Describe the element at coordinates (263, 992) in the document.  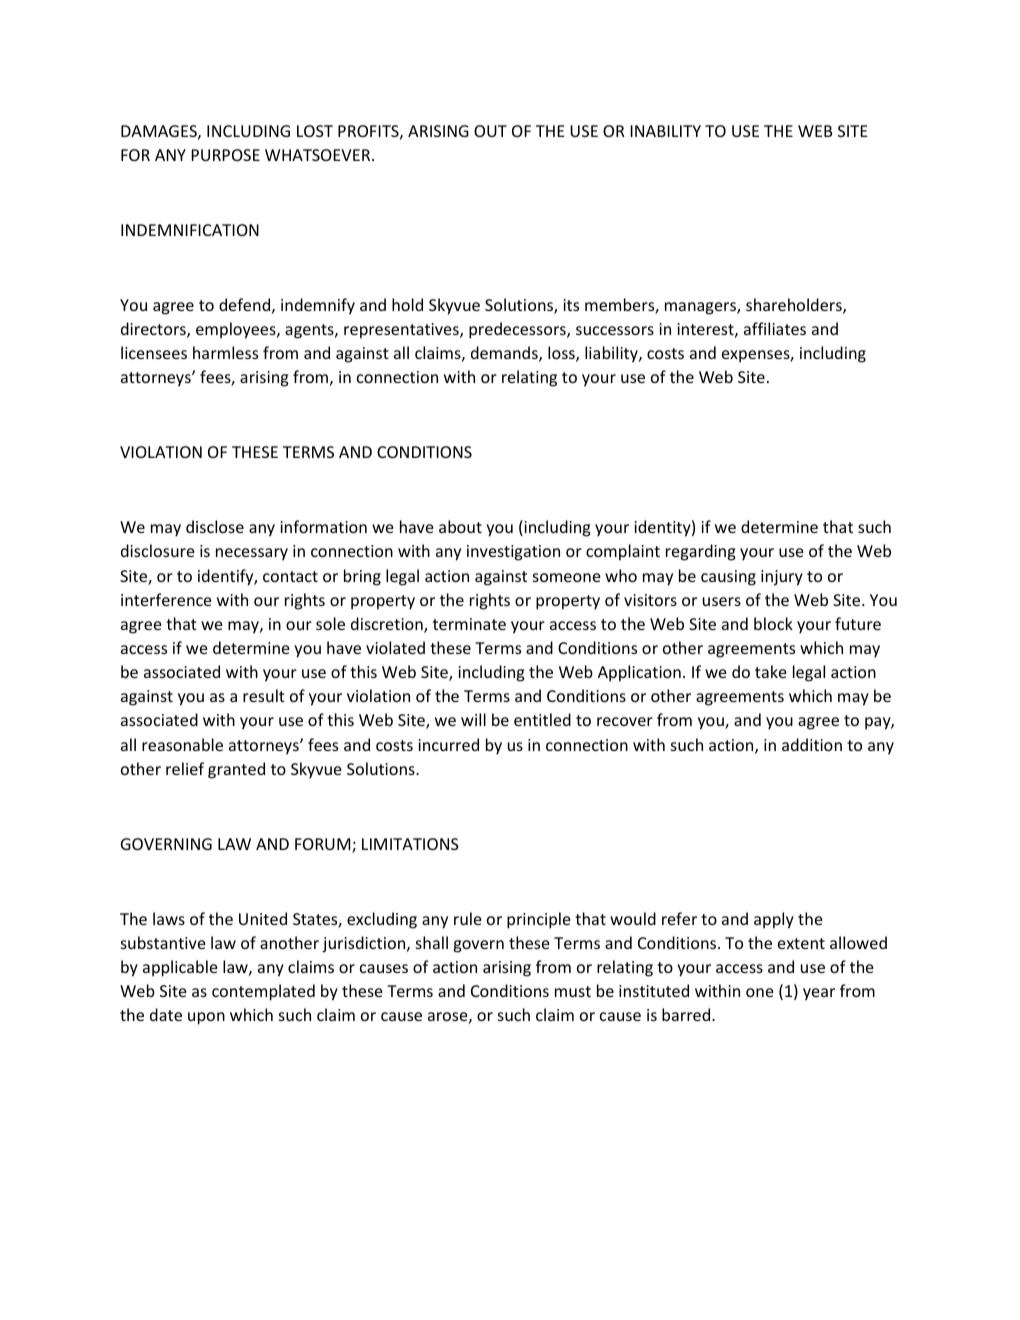
I see `contemplated` at that location.
